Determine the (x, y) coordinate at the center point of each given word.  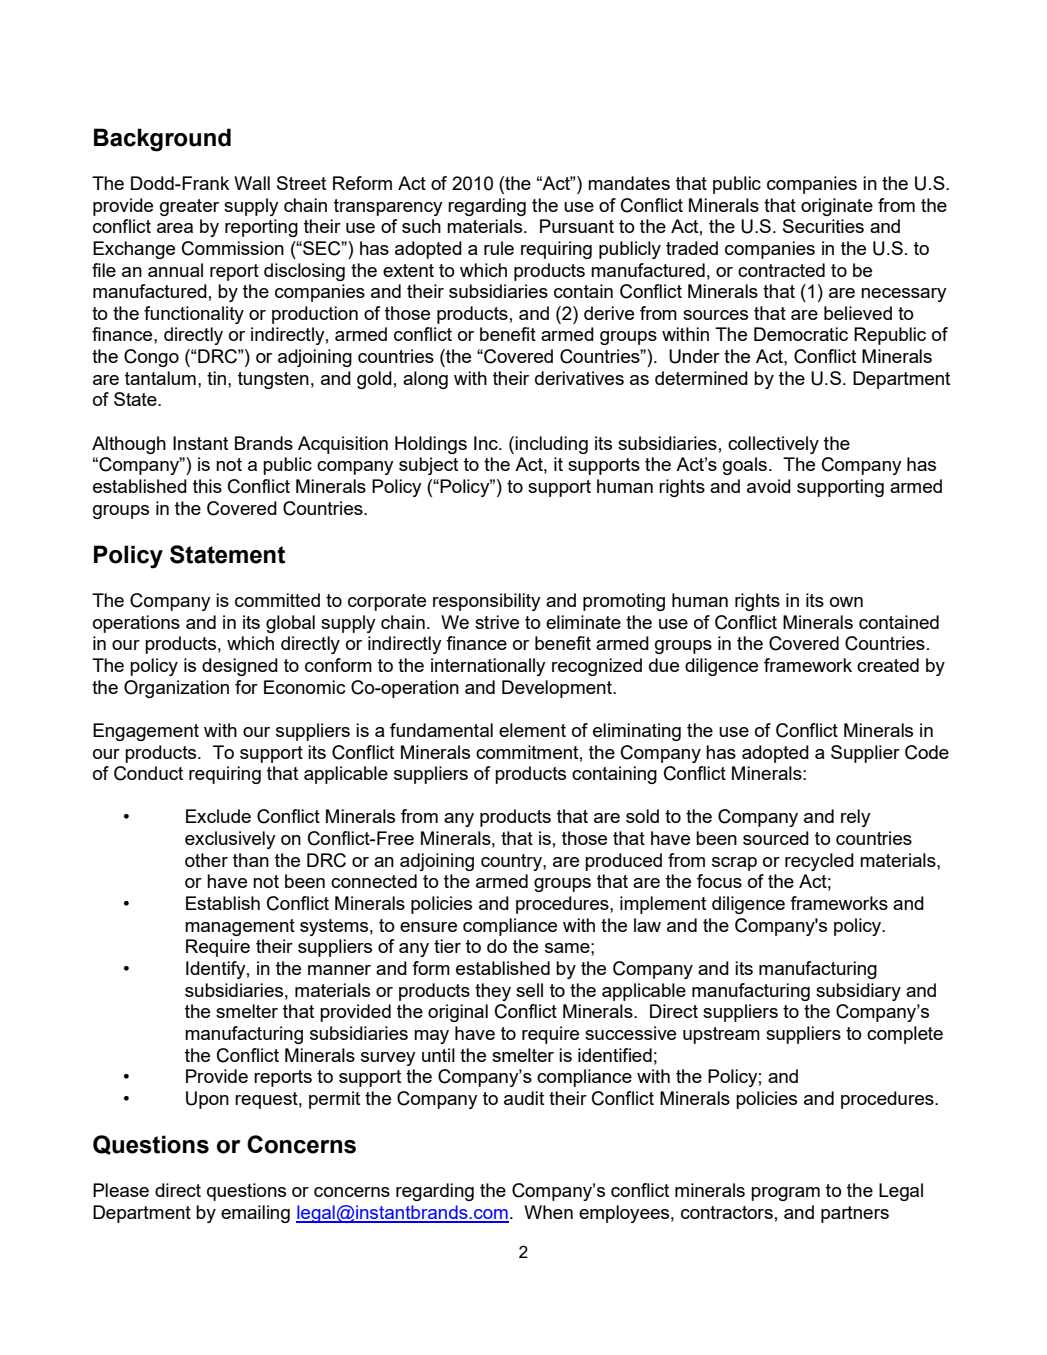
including (551, 445)
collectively (773, 445)
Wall (252, 183)
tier (447, 946)
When (548, 1212)
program (785, 1194)
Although (129, 445)
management (240, 927)
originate (837, 207)
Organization (176, 689)
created (888, 665)
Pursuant (577, 226)
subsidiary (858, 992)
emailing (255, 1214)
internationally (488, 667)
